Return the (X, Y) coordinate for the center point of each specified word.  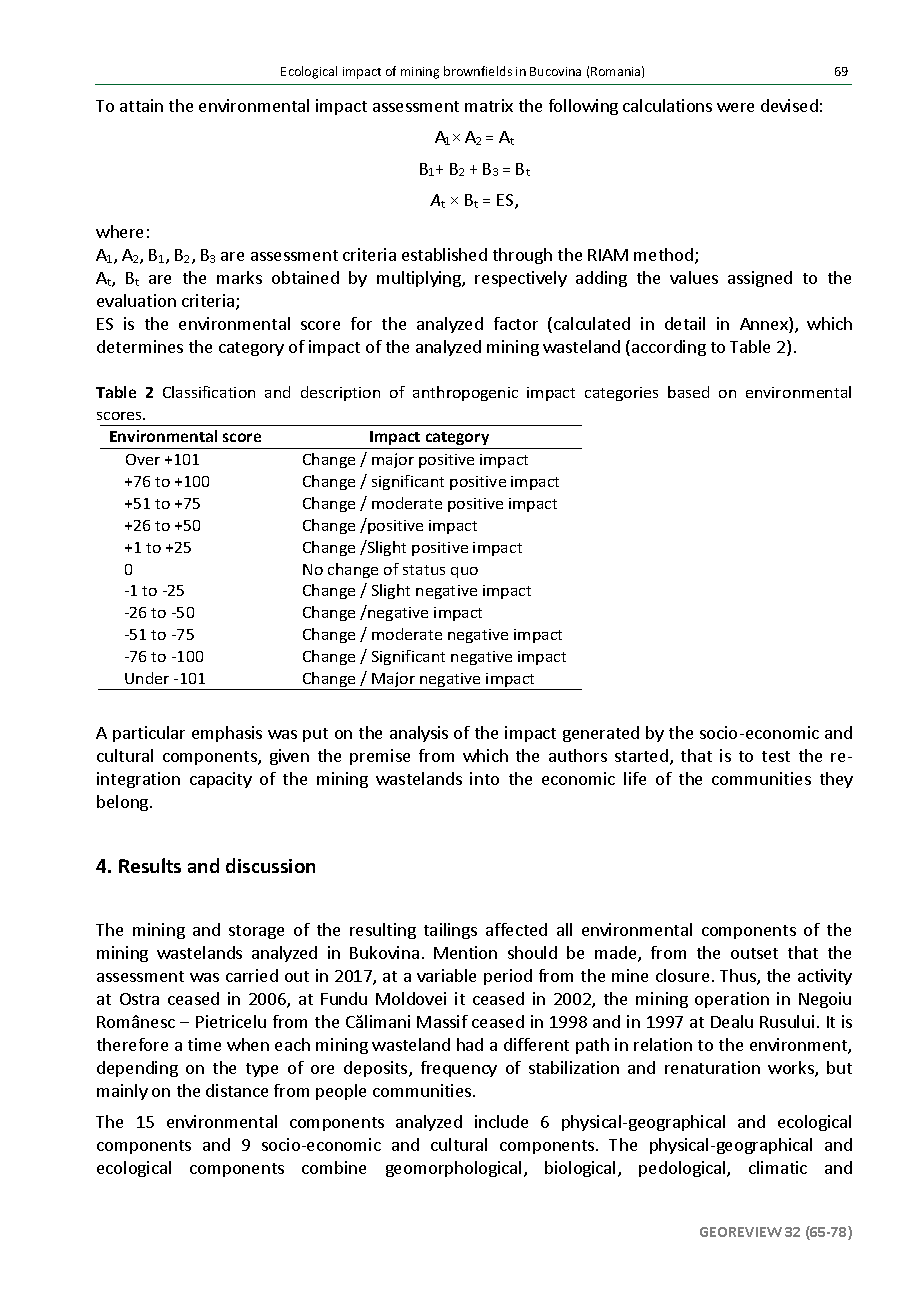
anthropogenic (465, 393)
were (735, 107)
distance (237, 1090)
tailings (450, 931)
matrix (489, 105)
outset (754, 953)
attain (141, 105)
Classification (209, 392)
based (688, 392)
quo (464, 572)
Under (147, 678)
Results (150, 865)
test (776, 756)
